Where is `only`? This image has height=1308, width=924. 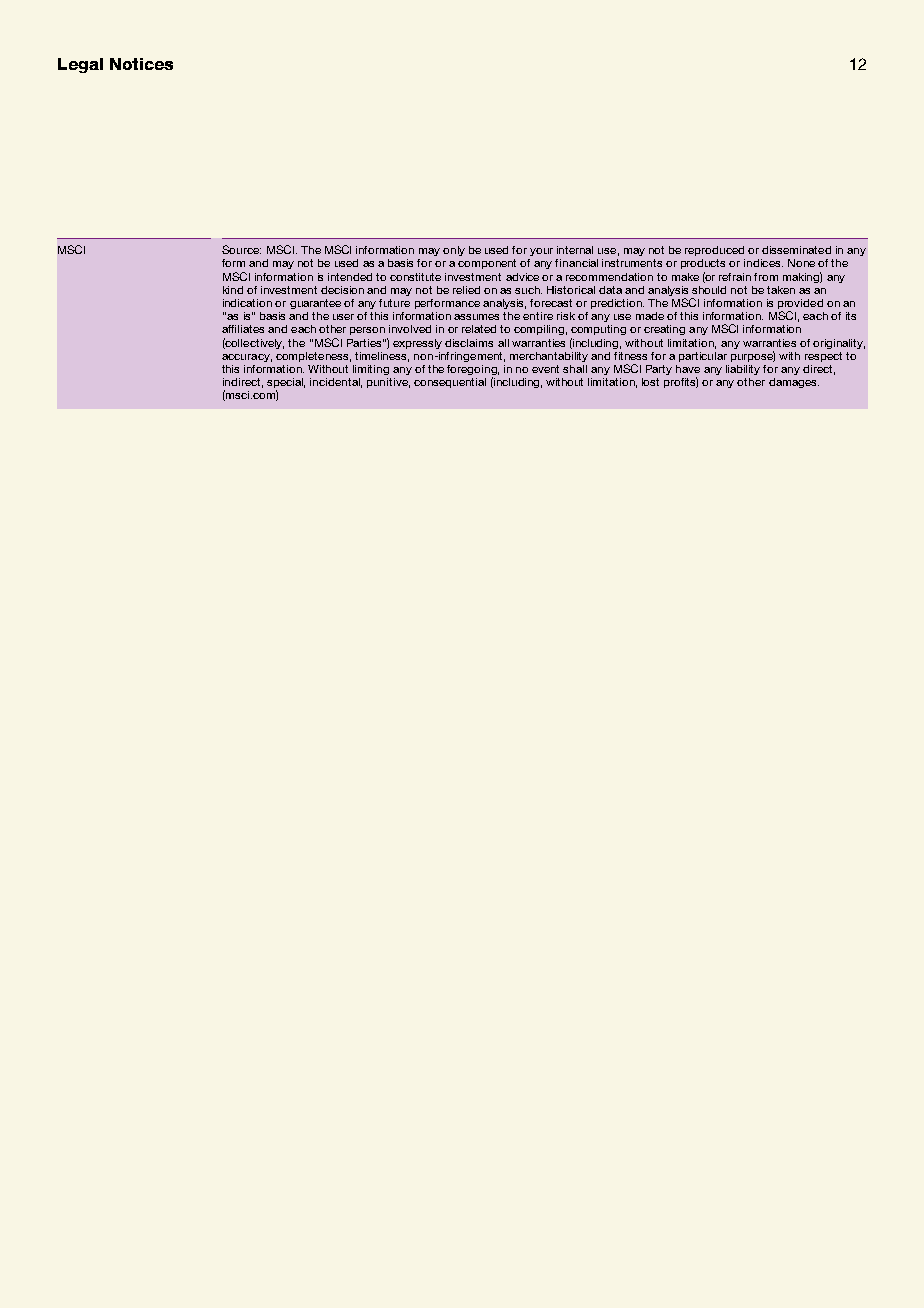
only is located at coordinates (454, 251).
